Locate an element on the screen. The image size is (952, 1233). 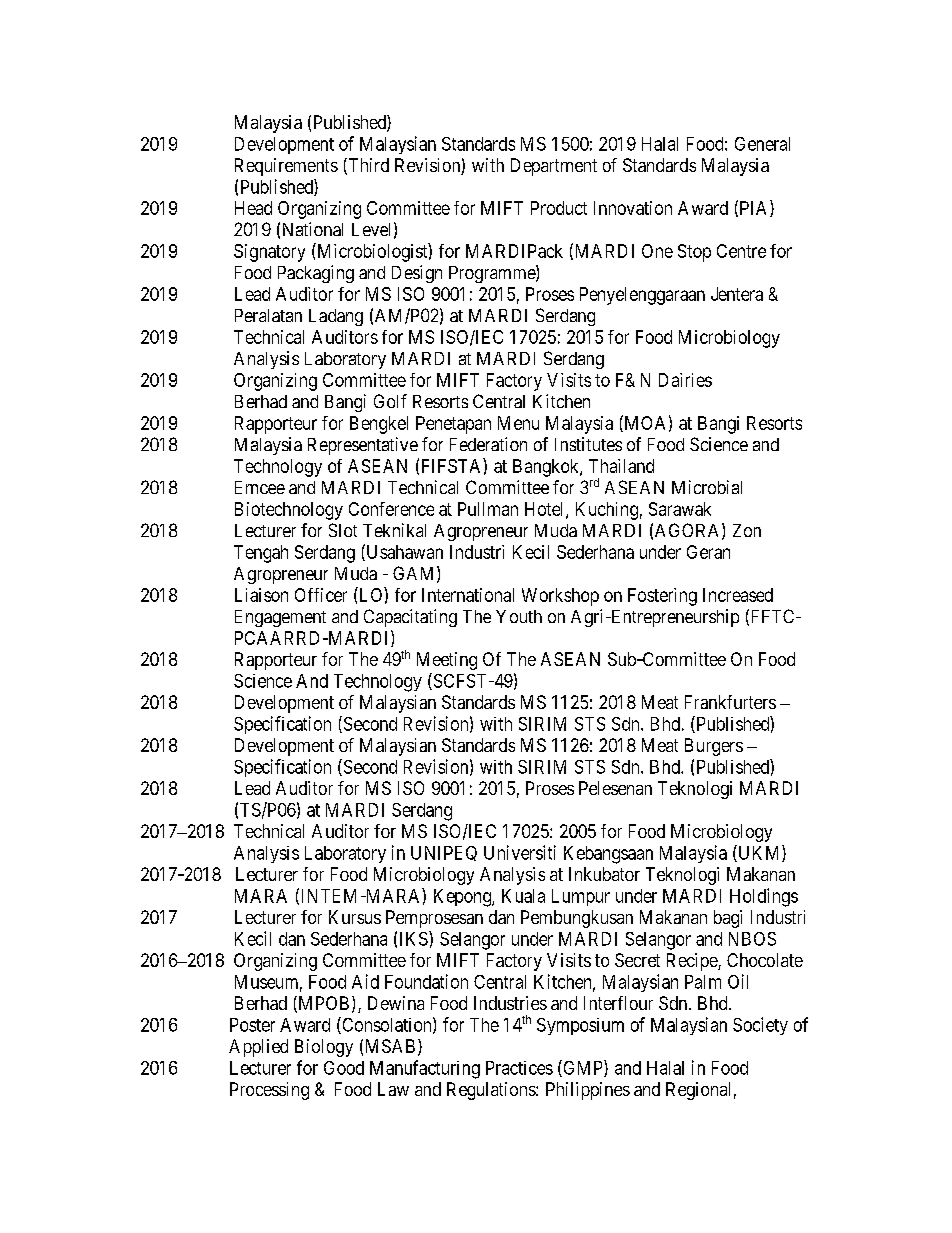
Practices is located at coordinates (519, 1068).
